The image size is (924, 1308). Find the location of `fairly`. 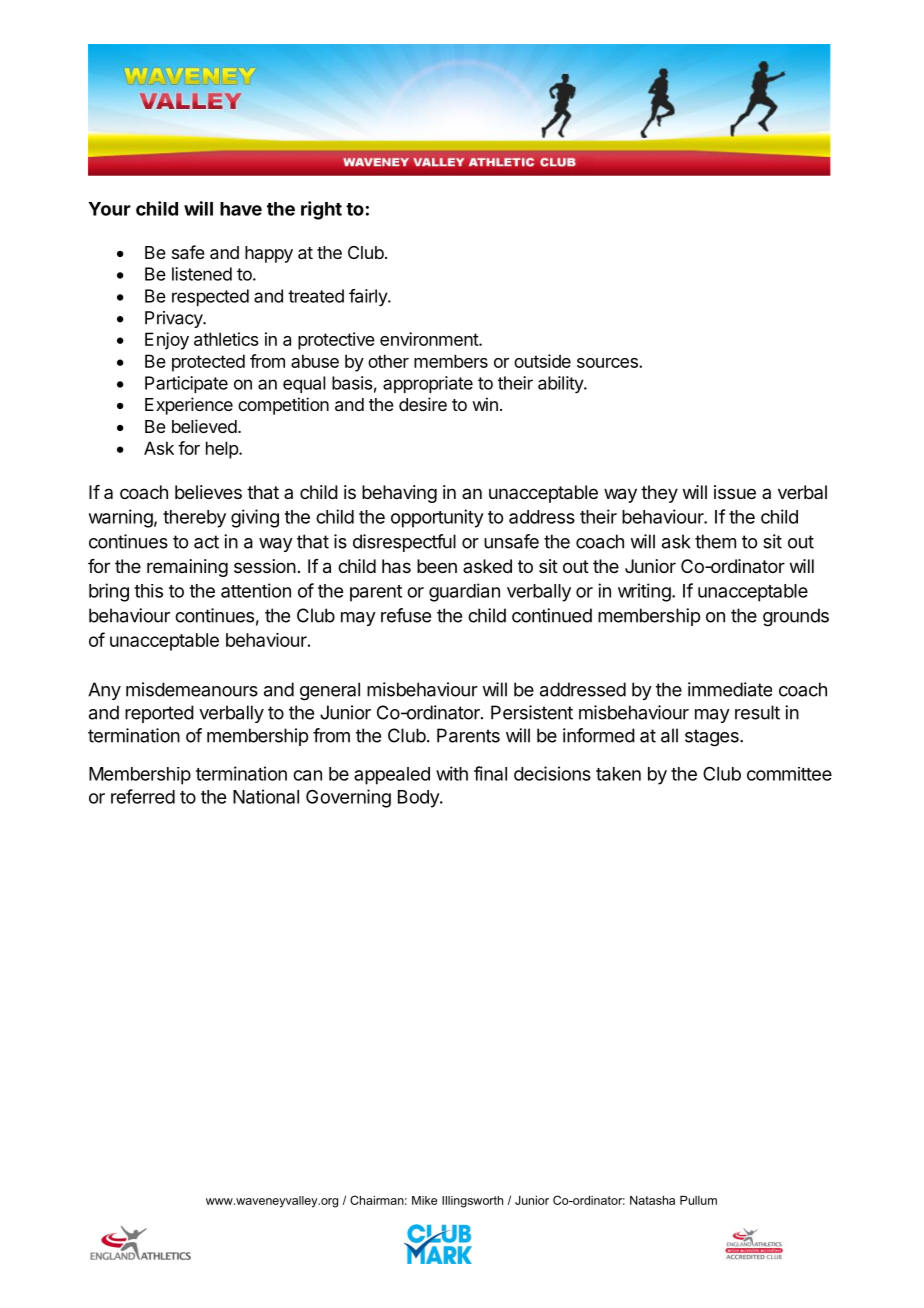

fairly is located at coordinates (369, 297).
